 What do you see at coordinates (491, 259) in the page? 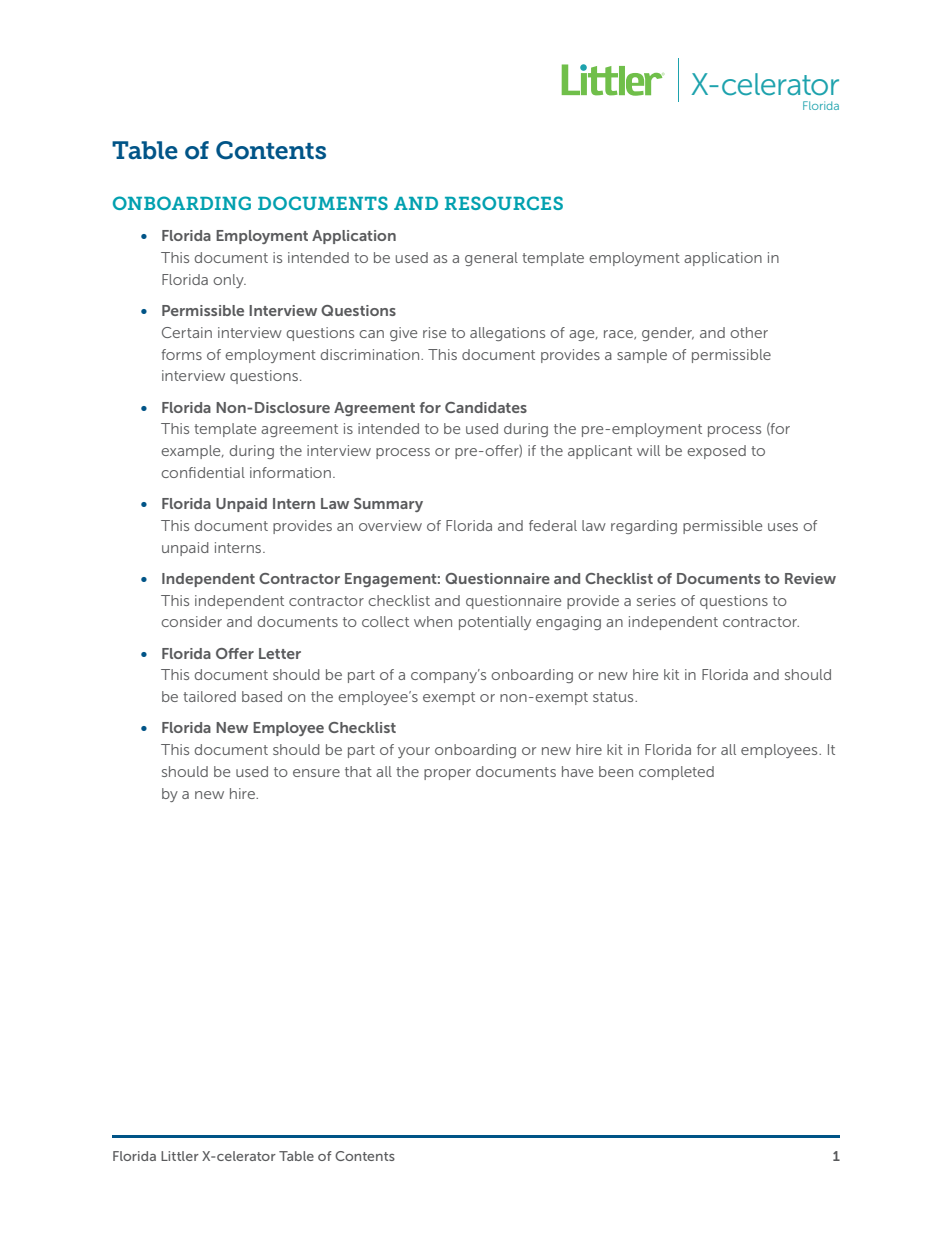
I see `general` at bounding box center [491, 259].
